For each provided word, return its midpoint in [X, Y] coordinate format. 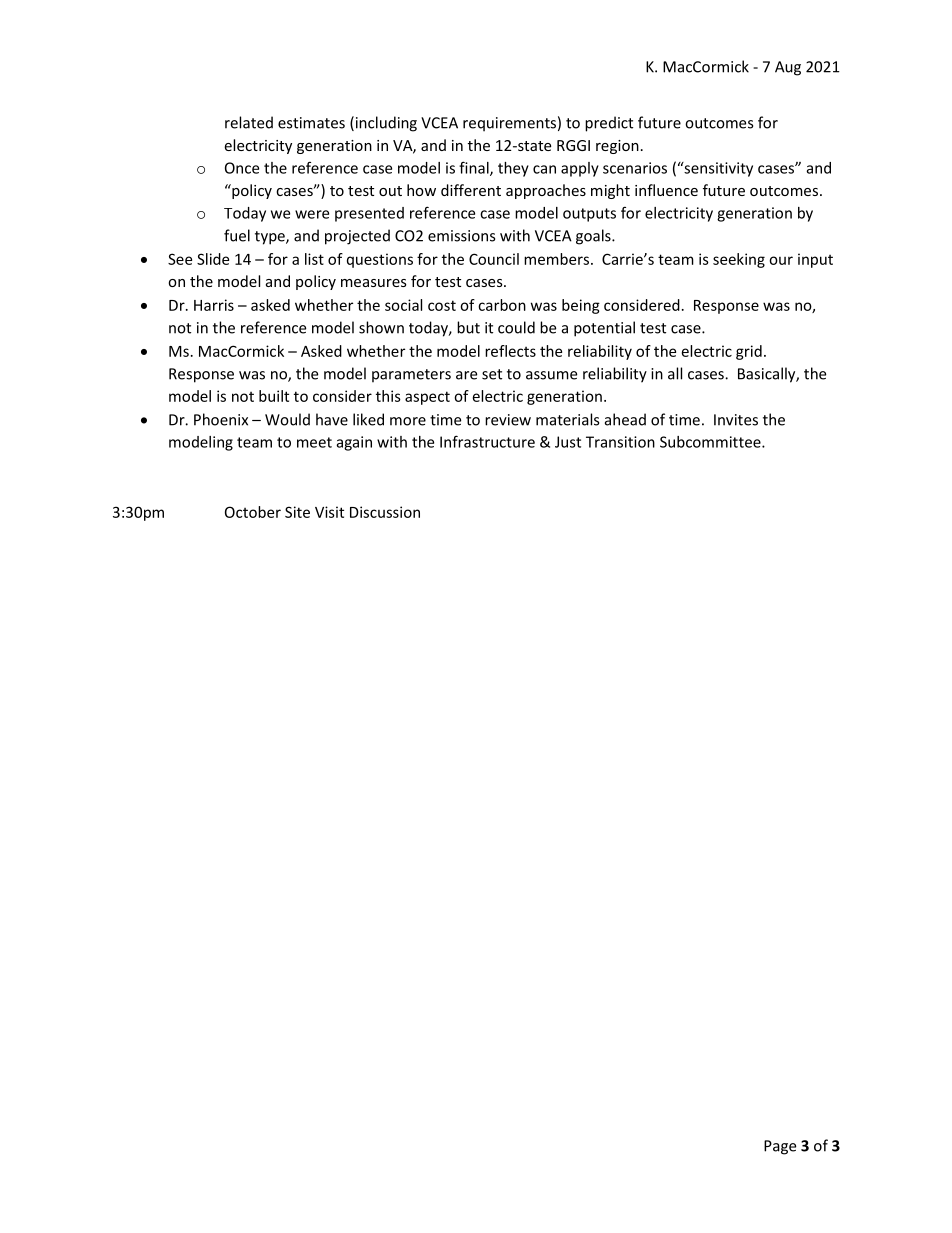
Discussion [385, 512]
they [513, 169]
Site [297, 512]
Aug [788, 68]
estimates [311, 123]
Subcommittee [711, 442]
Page [780, 1147]
